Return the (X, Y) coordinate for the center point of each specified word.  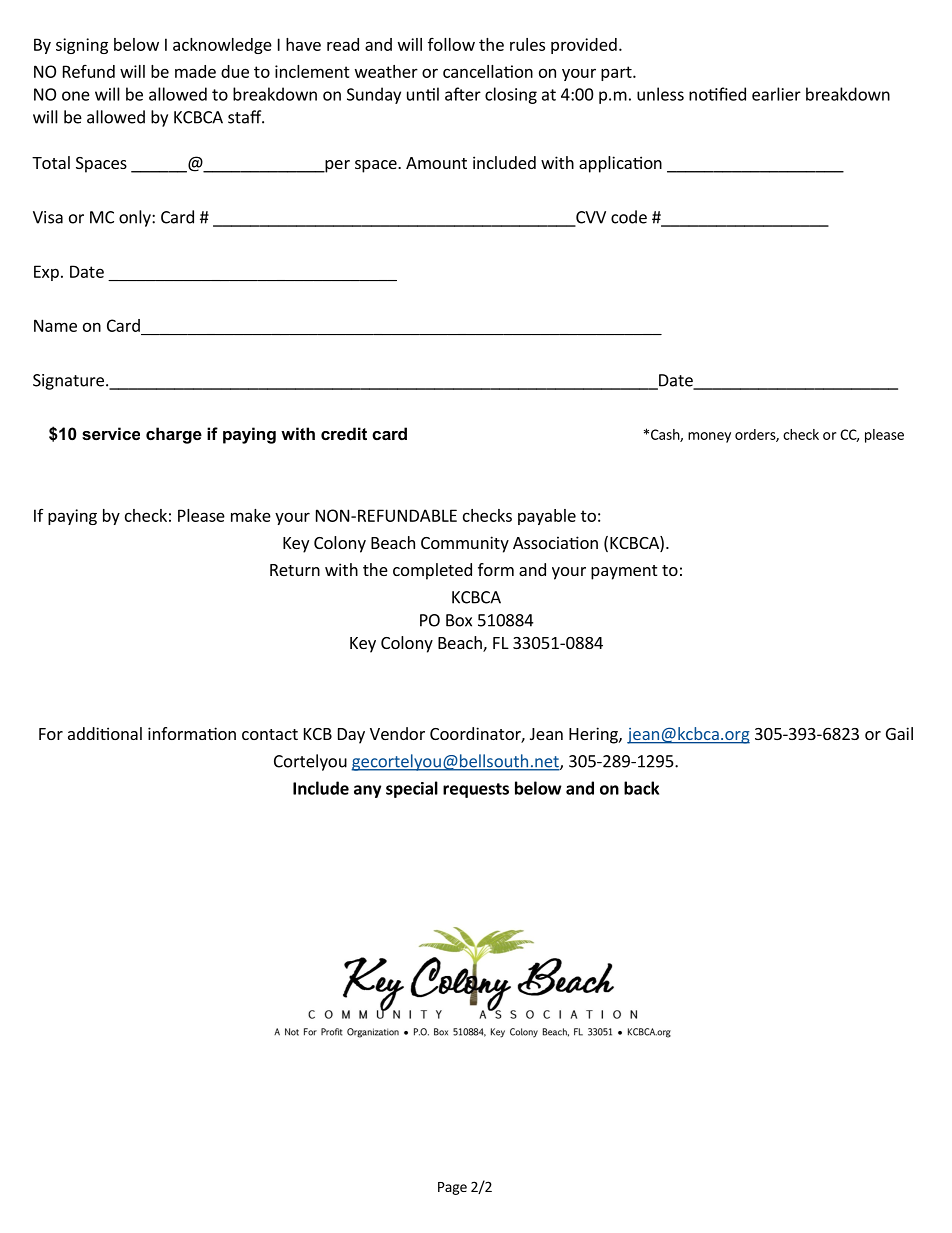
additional (105, 733)
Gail (899, 733)
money (709, 437)
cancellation (488, 71)
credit (344, 433)
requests (476, 790)
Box (459, 620)
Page (452, 1188)
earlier (776, 94)
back (641, 788)
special (412, 789)
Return (295, 570)
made (195, 71)
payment (624, 572)
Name (55, 325)
